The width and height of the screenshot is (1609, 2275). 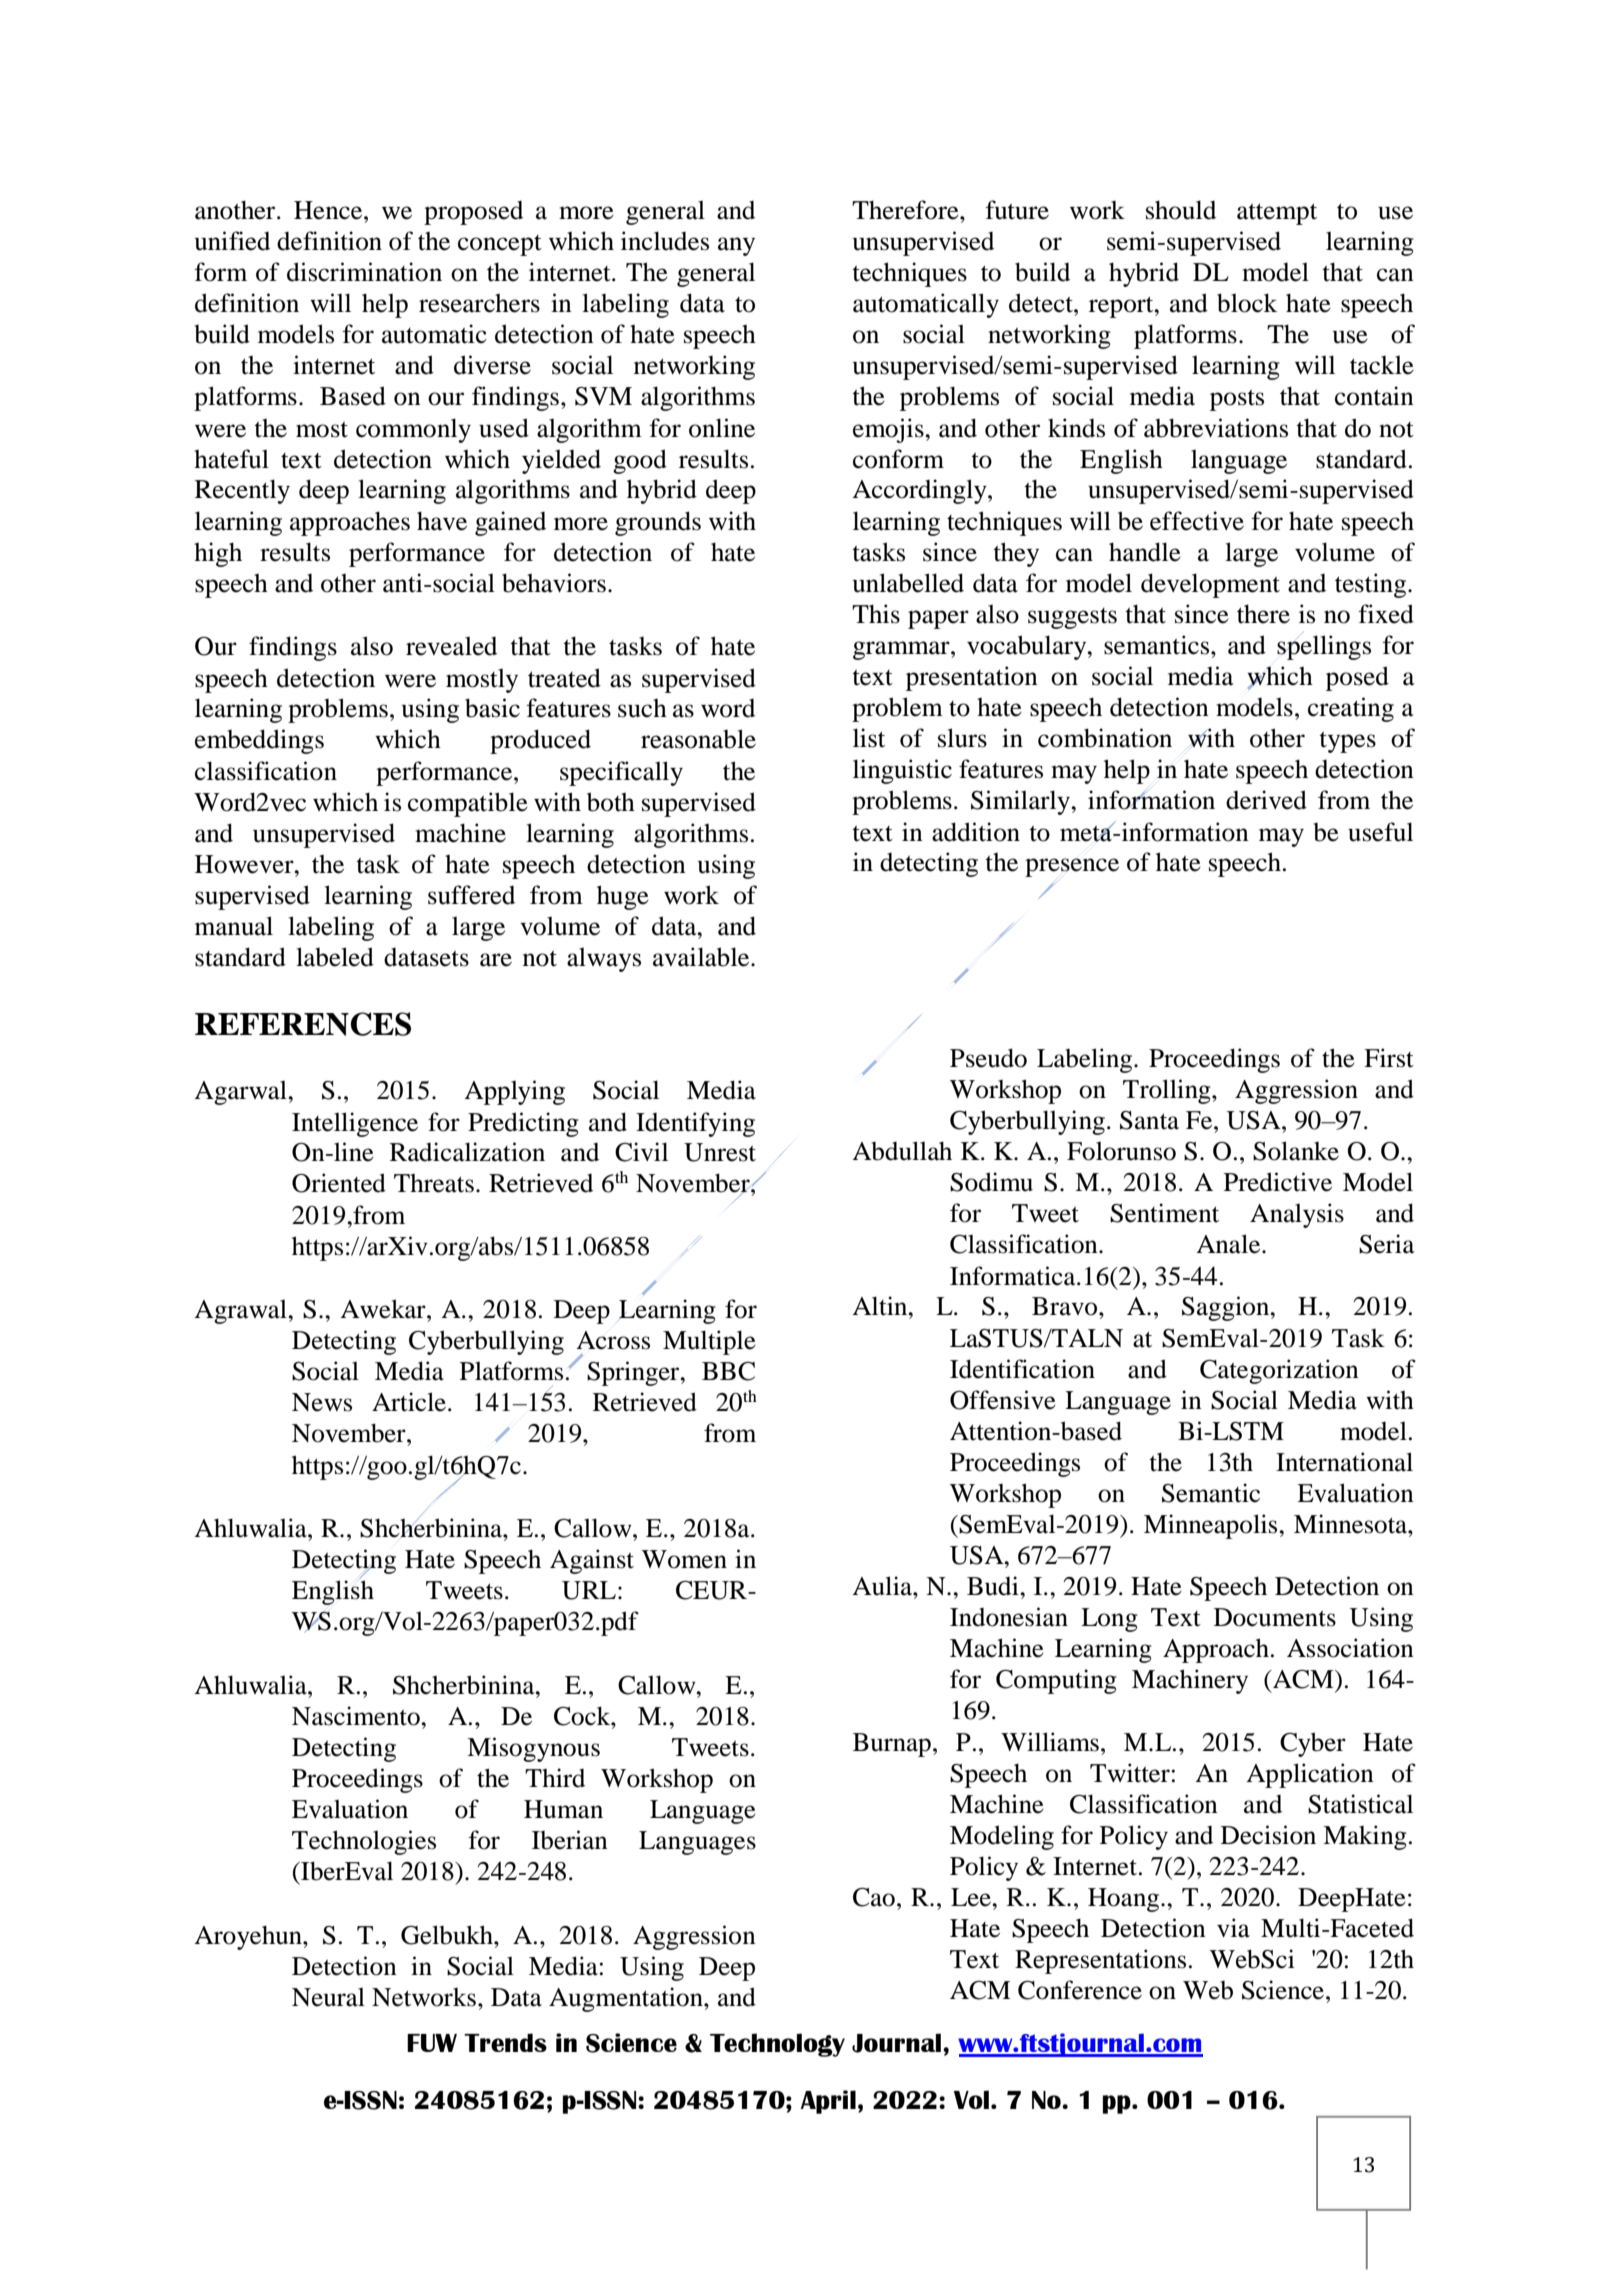 I want to click on Documents, so click(x=1275, y=1617).
